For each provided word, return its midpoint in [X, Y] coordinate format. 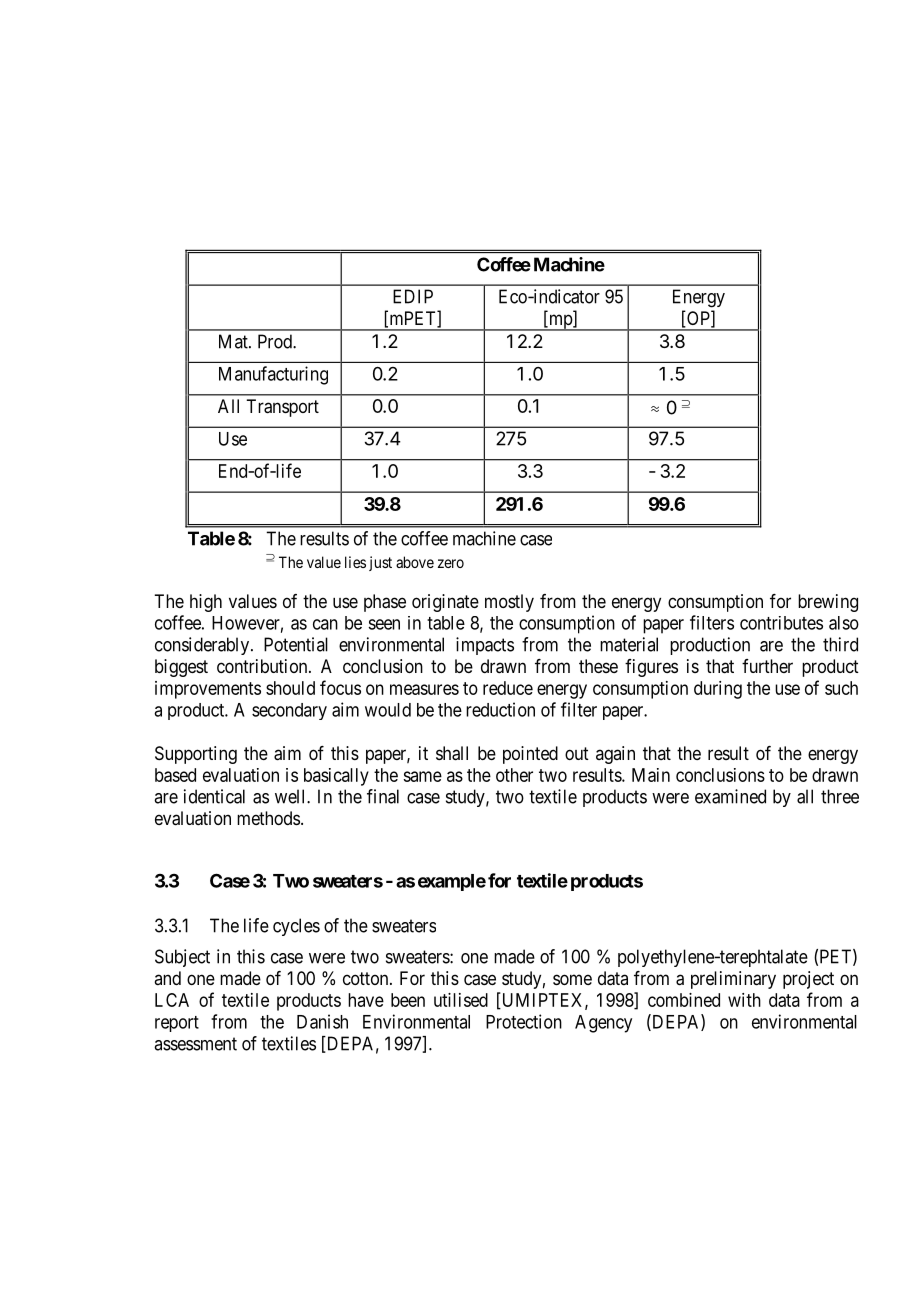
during [718, 690]
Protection [524, 1021]
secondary [289, 711]
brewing [828, 603]
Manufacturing [273, 375]
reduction [500, 709]
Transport [282, 408]
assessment [195, 1044]
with [744, 1000]
